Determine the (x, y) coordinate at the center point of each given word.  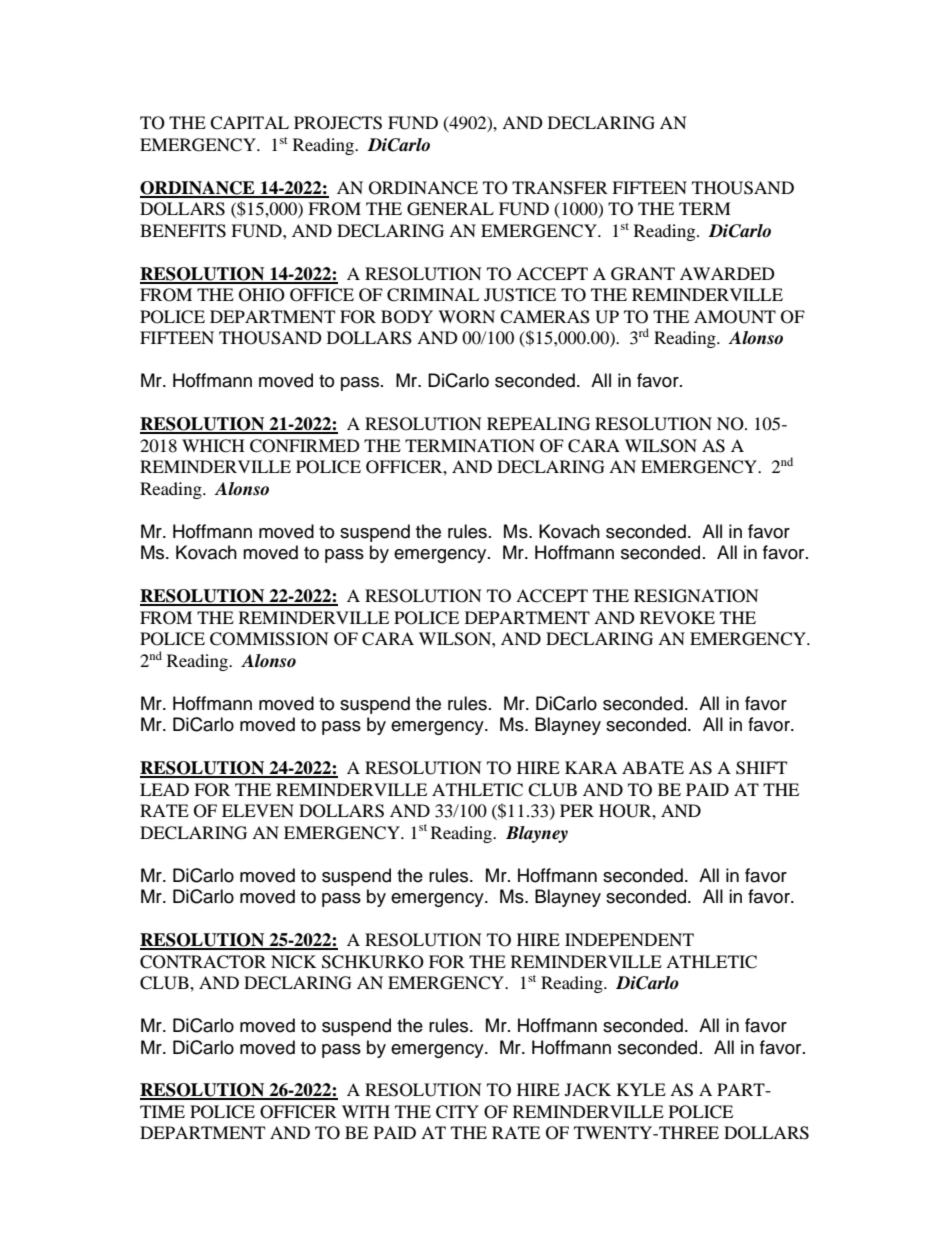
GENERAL (450, 209)
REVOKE (677, 618)
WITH (366, 1111)
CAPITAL (249, 123)
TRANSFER (560, 188)
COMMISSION (269, 639)
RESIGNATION (696, 596)
